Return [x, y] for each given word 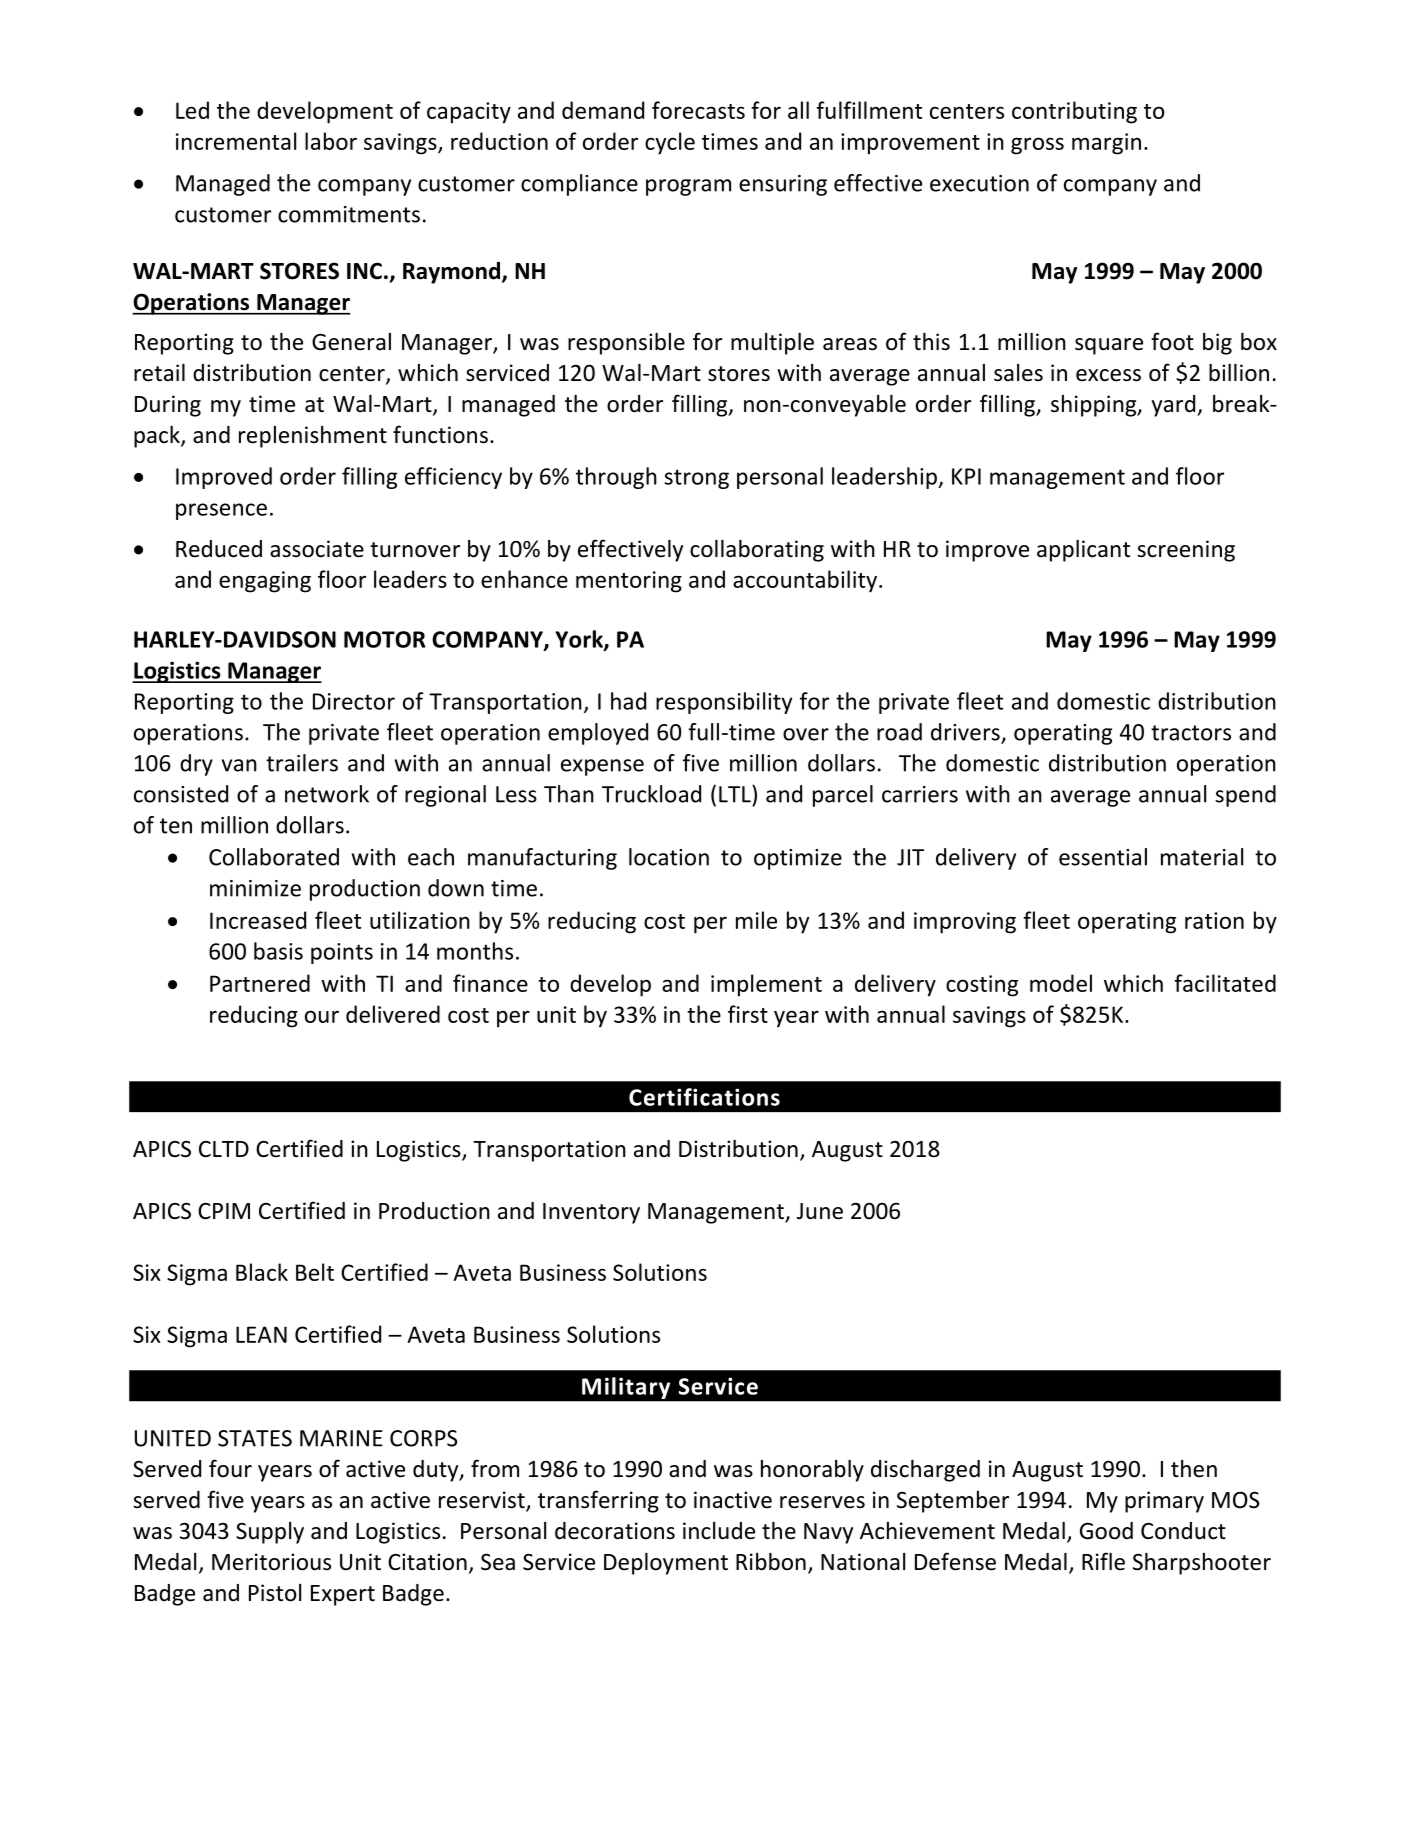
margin [1106, 144]
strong [696, 479]
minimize [255, 888]
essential [1103, 857]
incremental [236, 141]
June [820, 1211]
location [669, 857]
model [1061, 983]
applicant [1083, 551]
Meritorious [271, 1562]
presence [221, 511]
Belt [315, 1272]
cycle [670, 143]
